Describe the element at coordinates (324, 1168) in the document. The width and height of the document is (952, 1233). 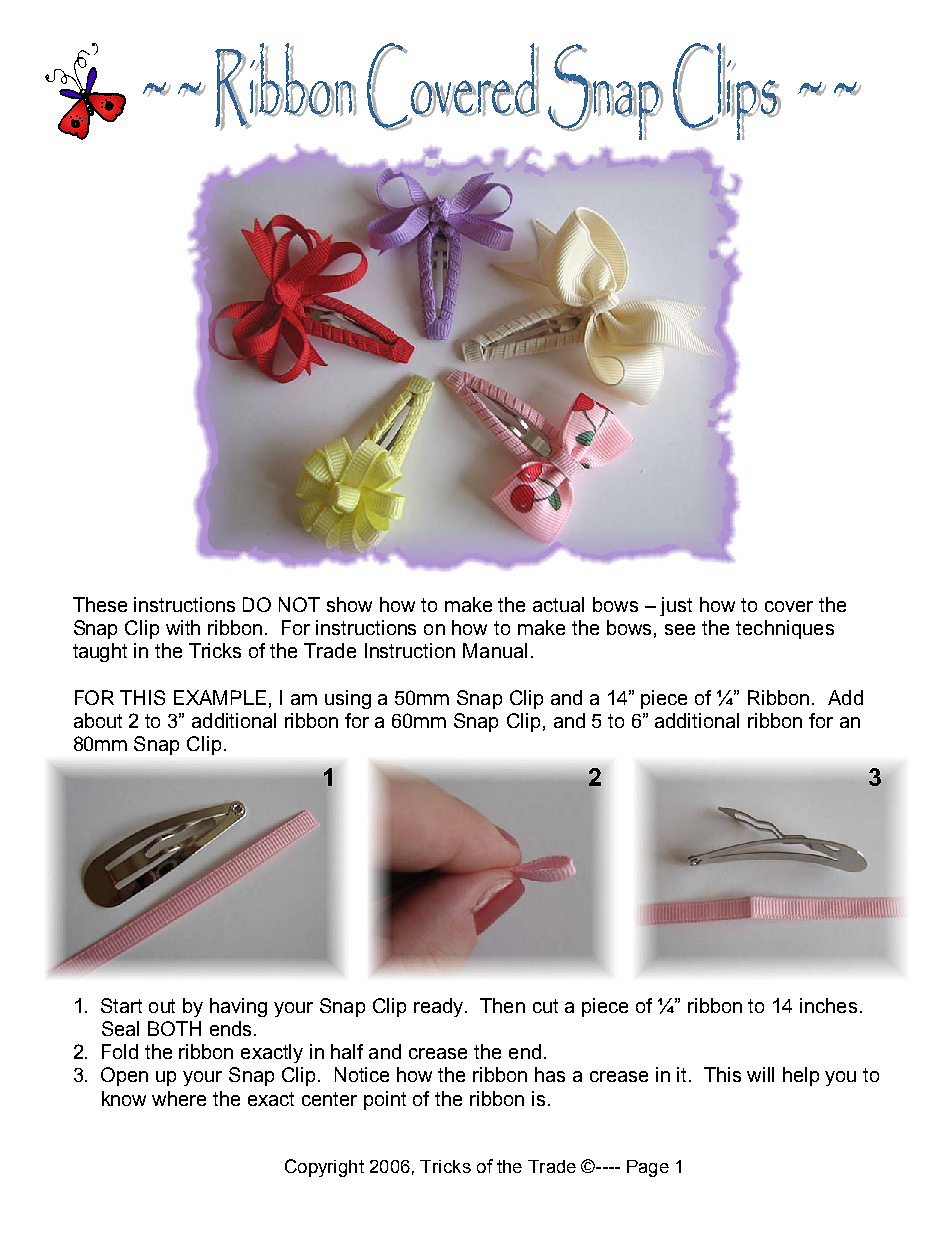
I see `Copyright` at that location.
